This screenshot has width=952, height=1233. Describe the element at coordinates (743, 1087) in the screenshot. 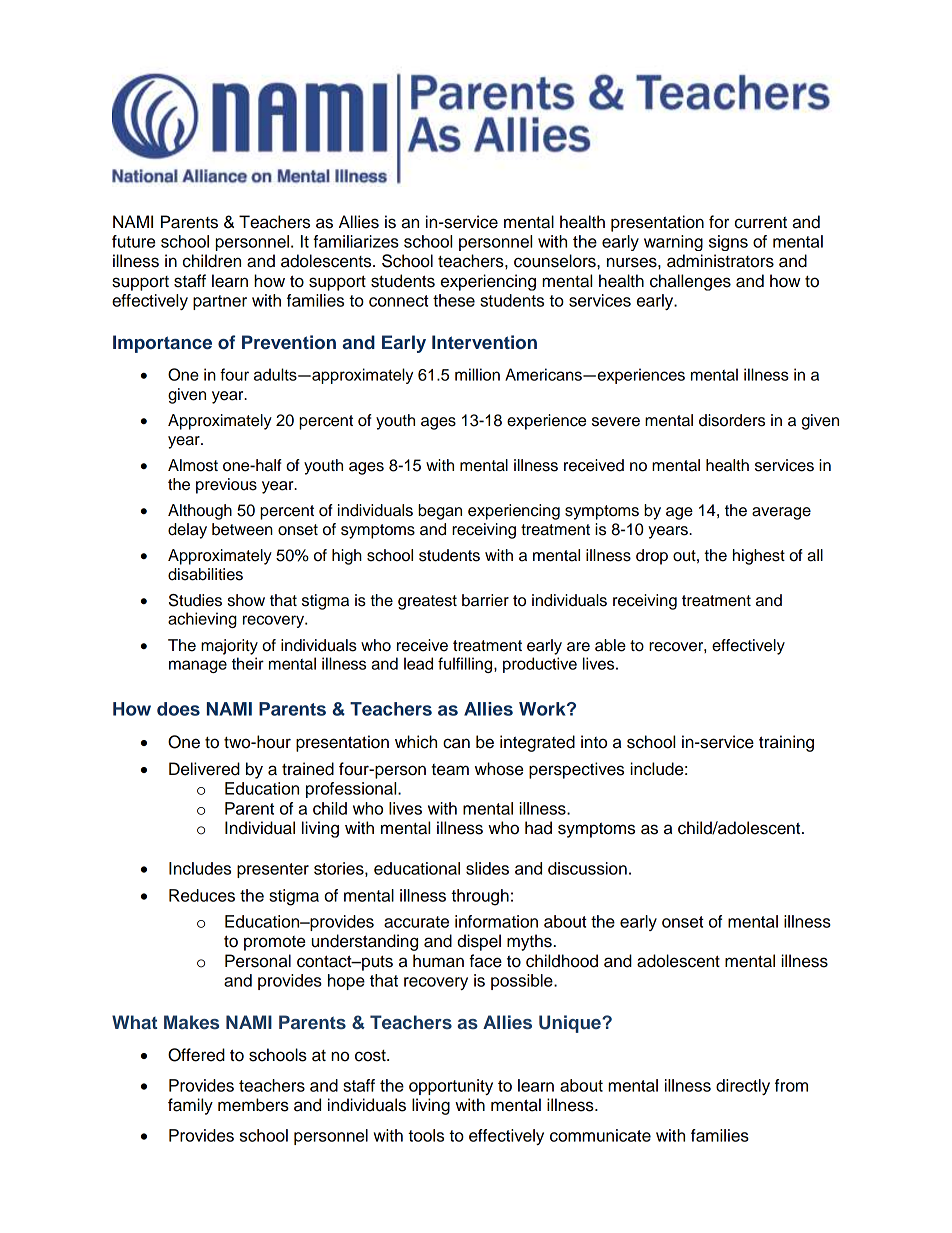

I see `directly` at that location.
